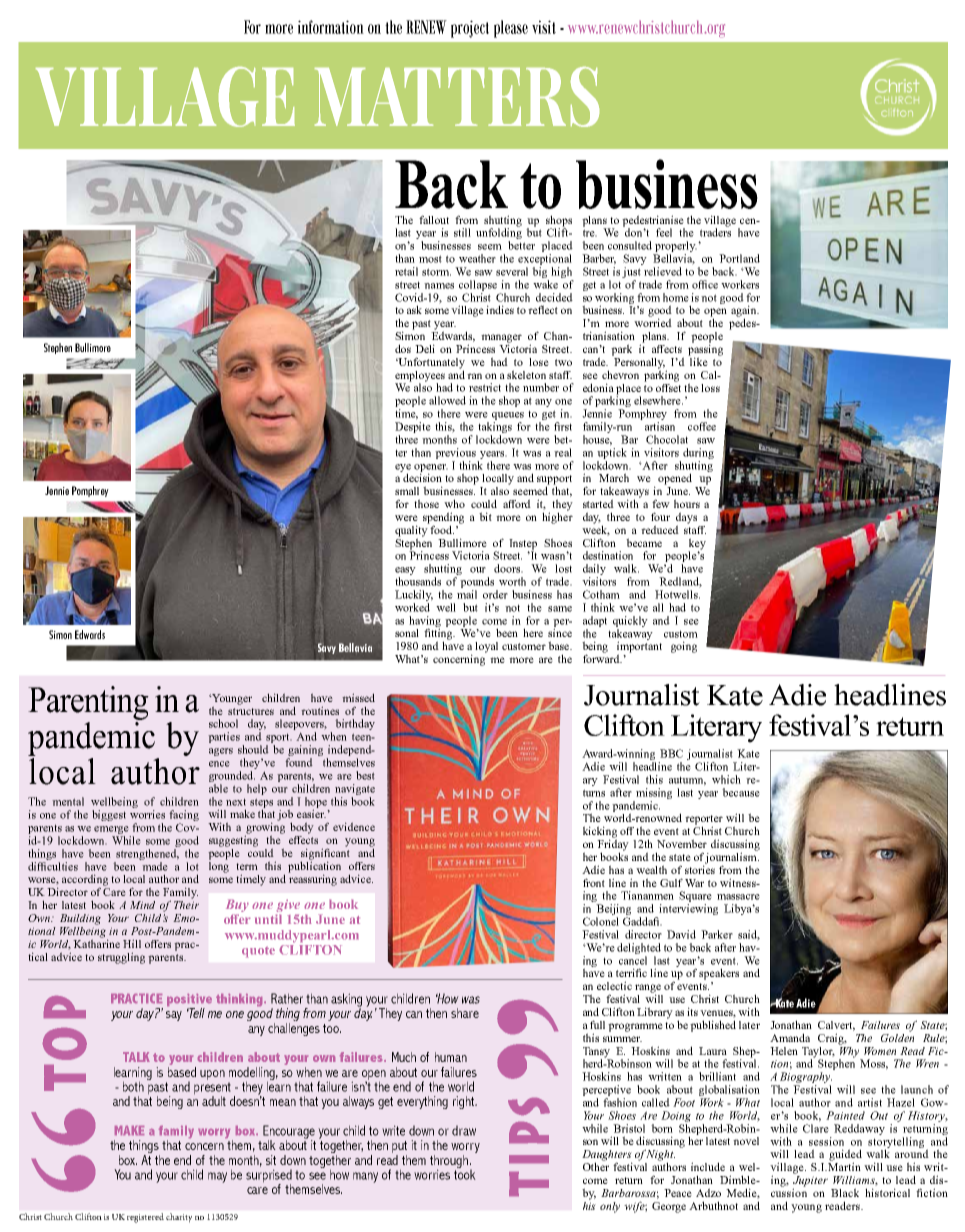 This document has width=965, height=1232. Describe the element at coordinates (470, 29) in the document. I see `project` at that location.
